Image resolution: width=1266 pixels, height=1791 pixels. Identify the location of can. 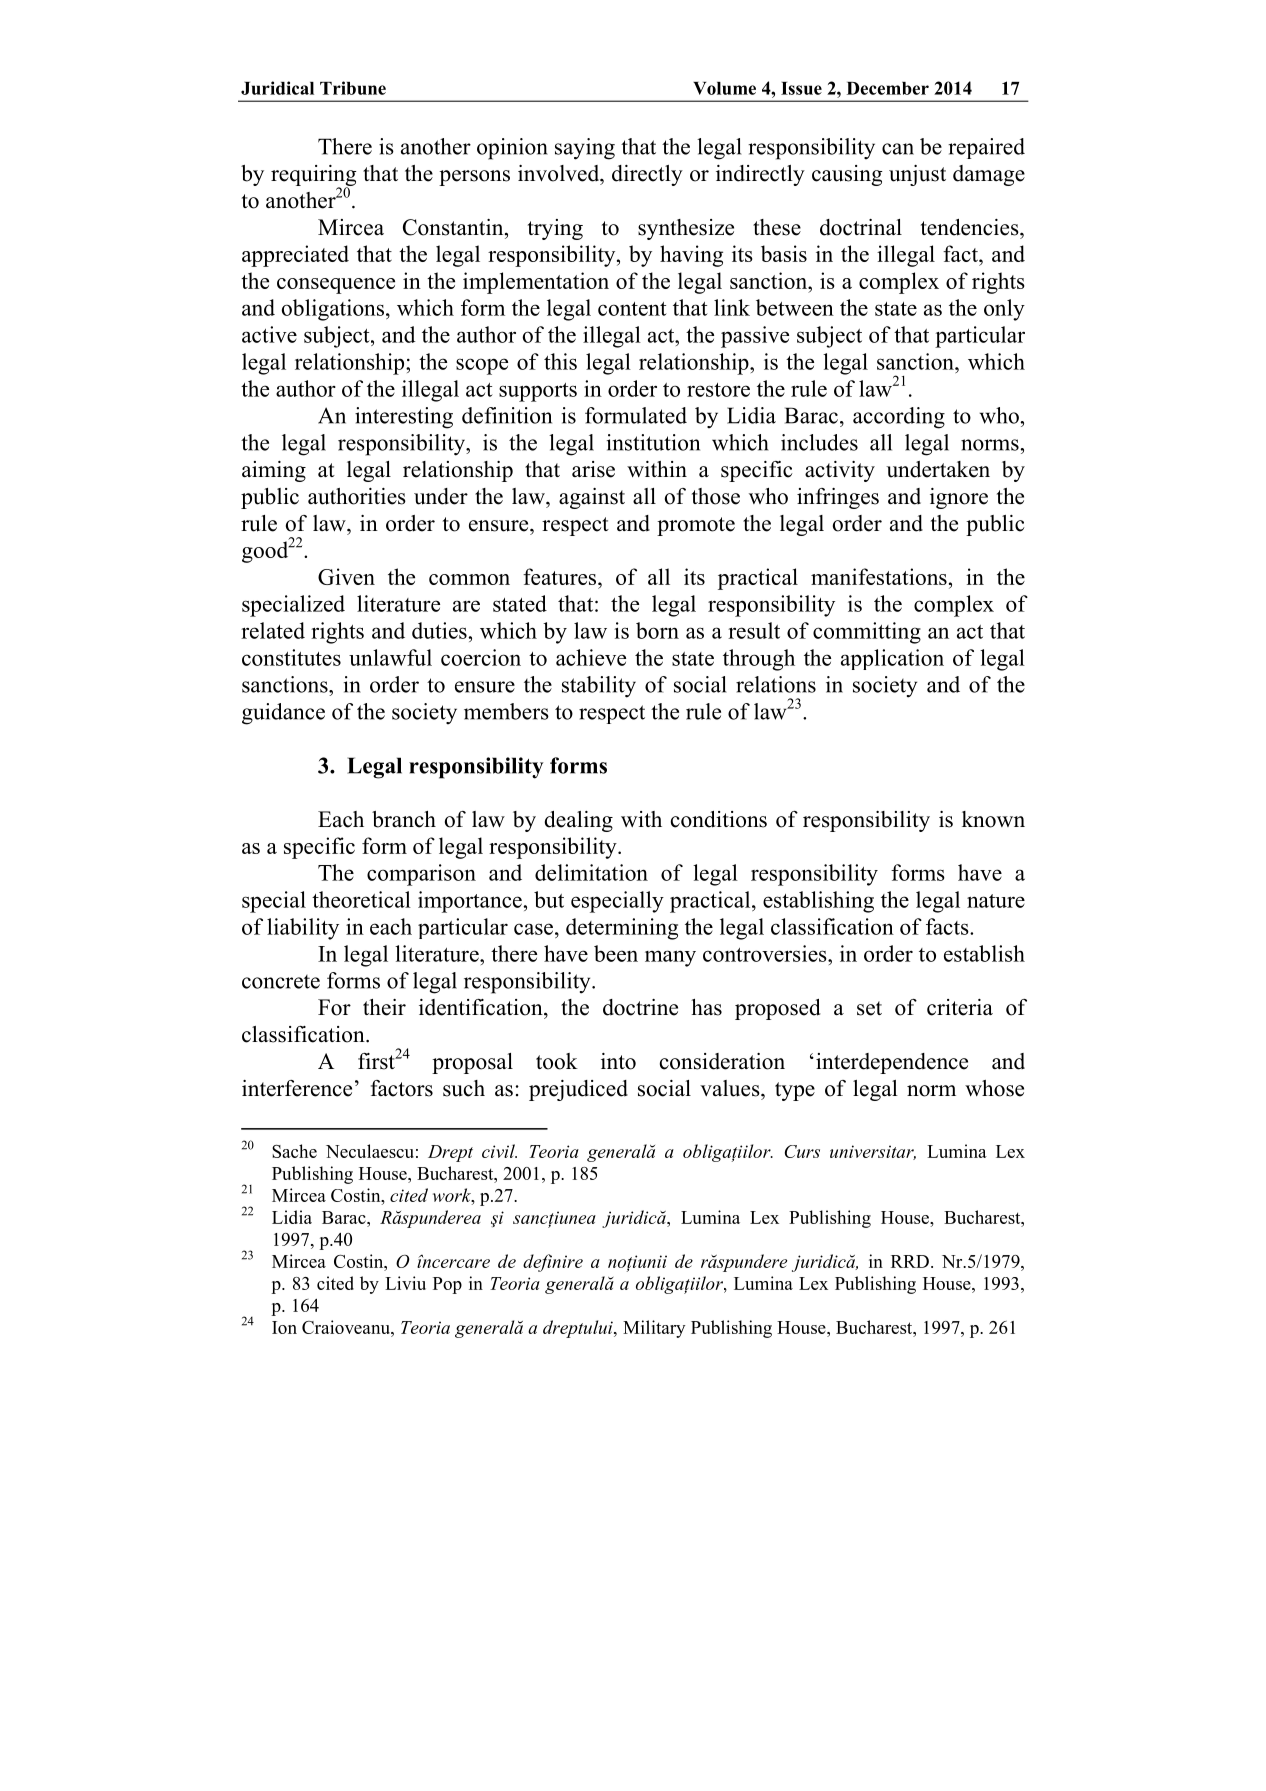
(898, 149).
